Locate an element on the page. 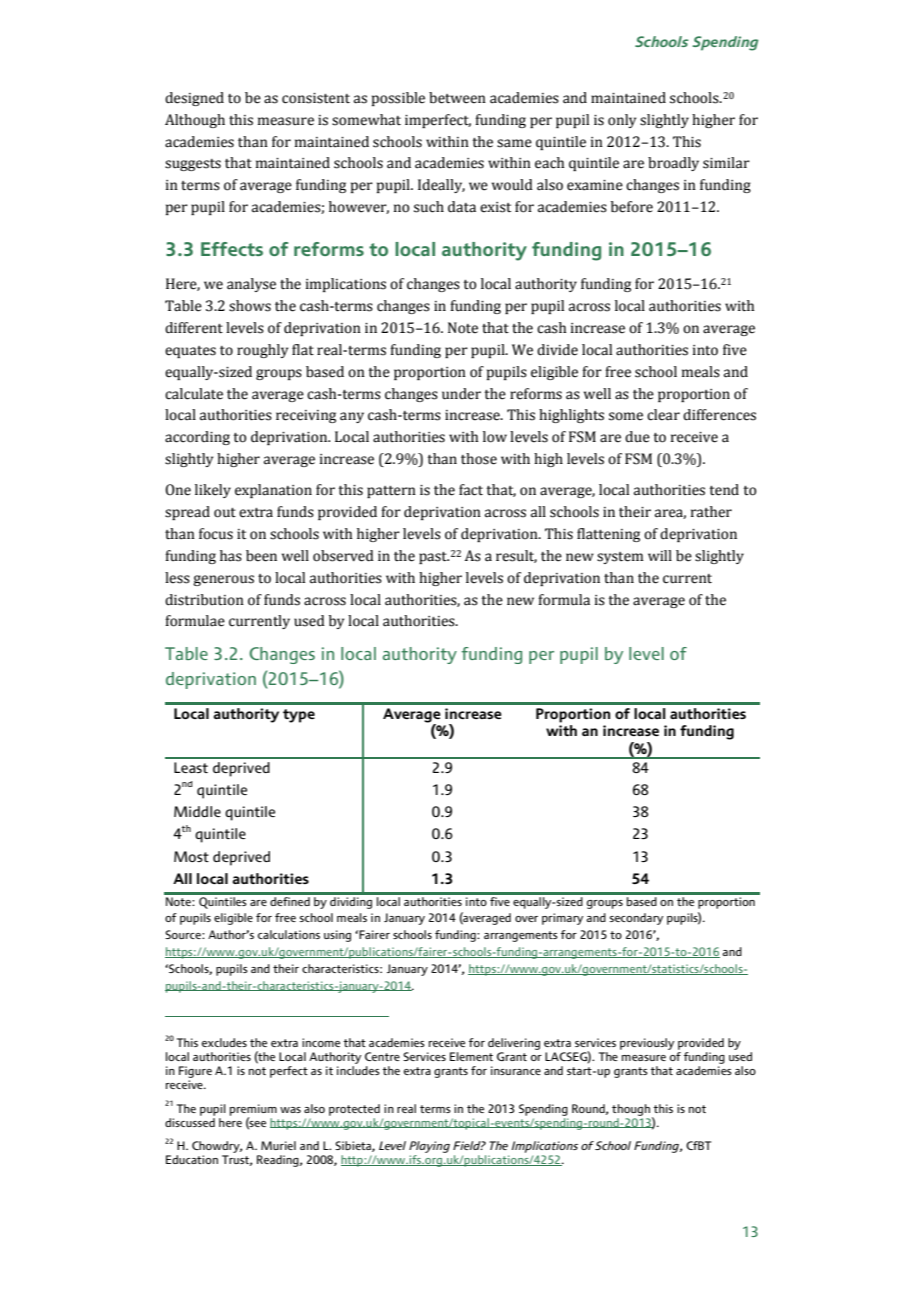 The image size is (924, 1308). Playing is located at coordinates (429, 1147).
